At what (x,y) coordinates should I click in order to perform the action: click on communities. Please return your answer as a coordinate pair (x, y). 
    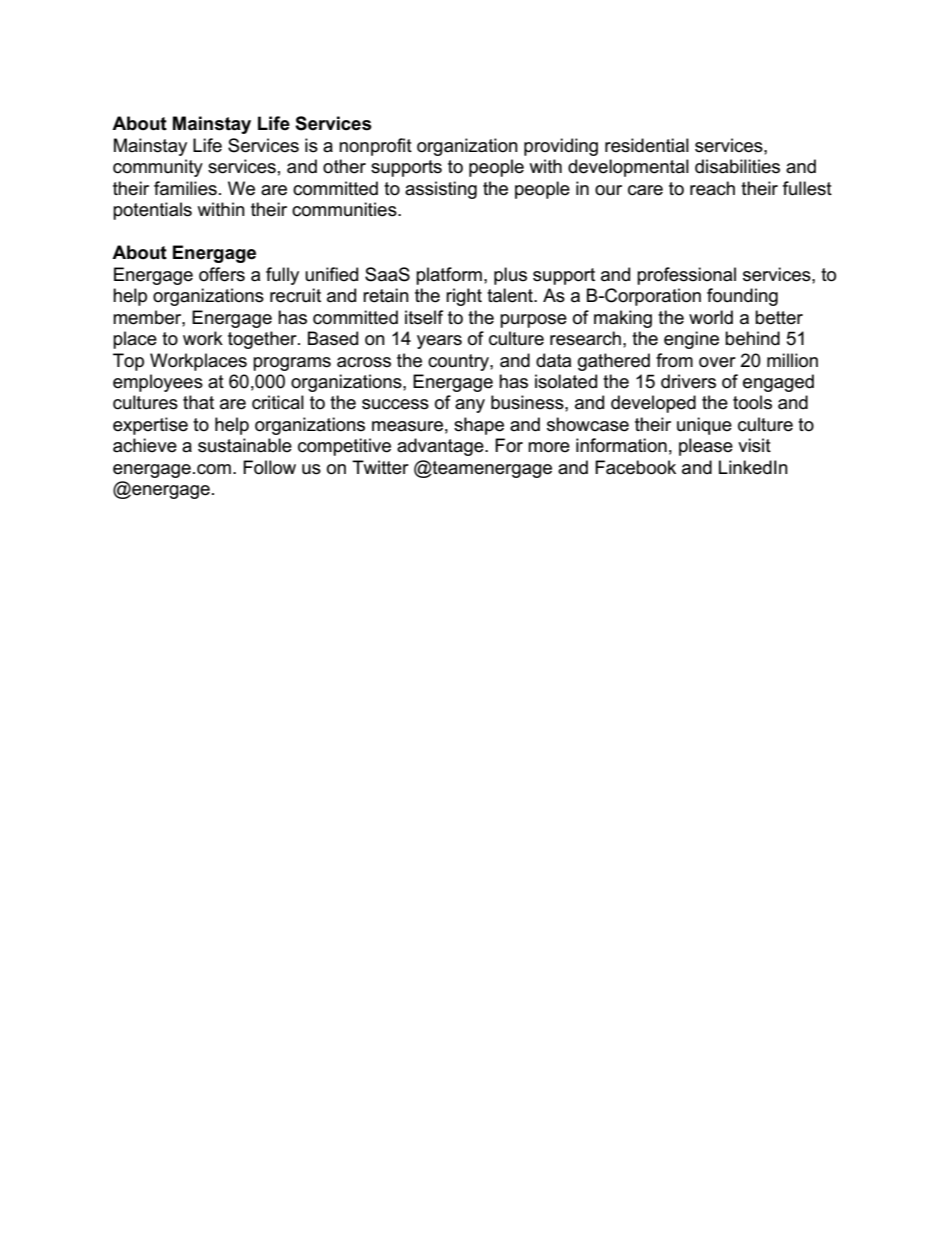
    Looking at the image, I should click on (345, 209).
